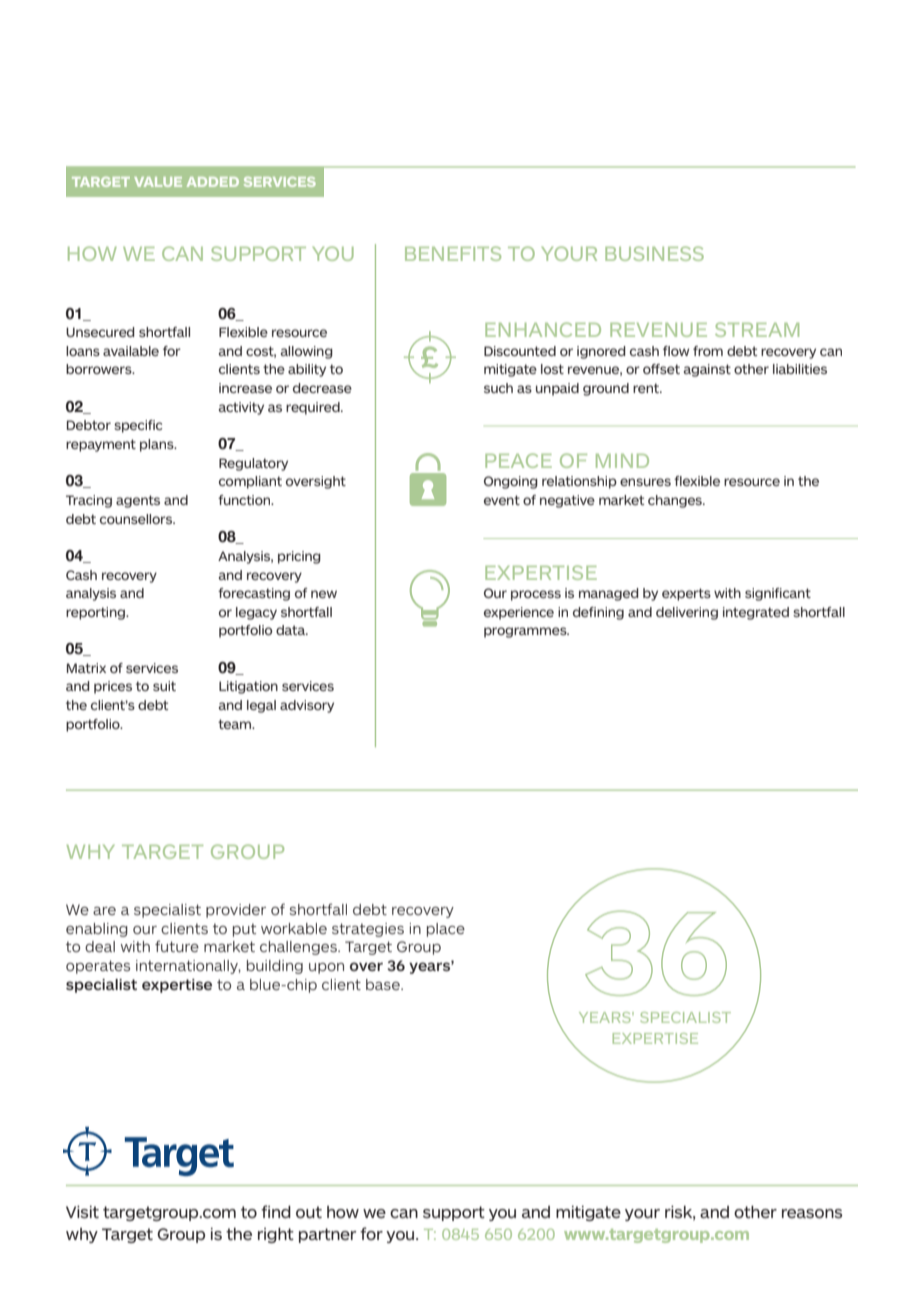 The width and height of the document is (924, 1308). What do you see at coordinates (177, 946) in the document?
I see `future` at bounding box center [177, 946].
